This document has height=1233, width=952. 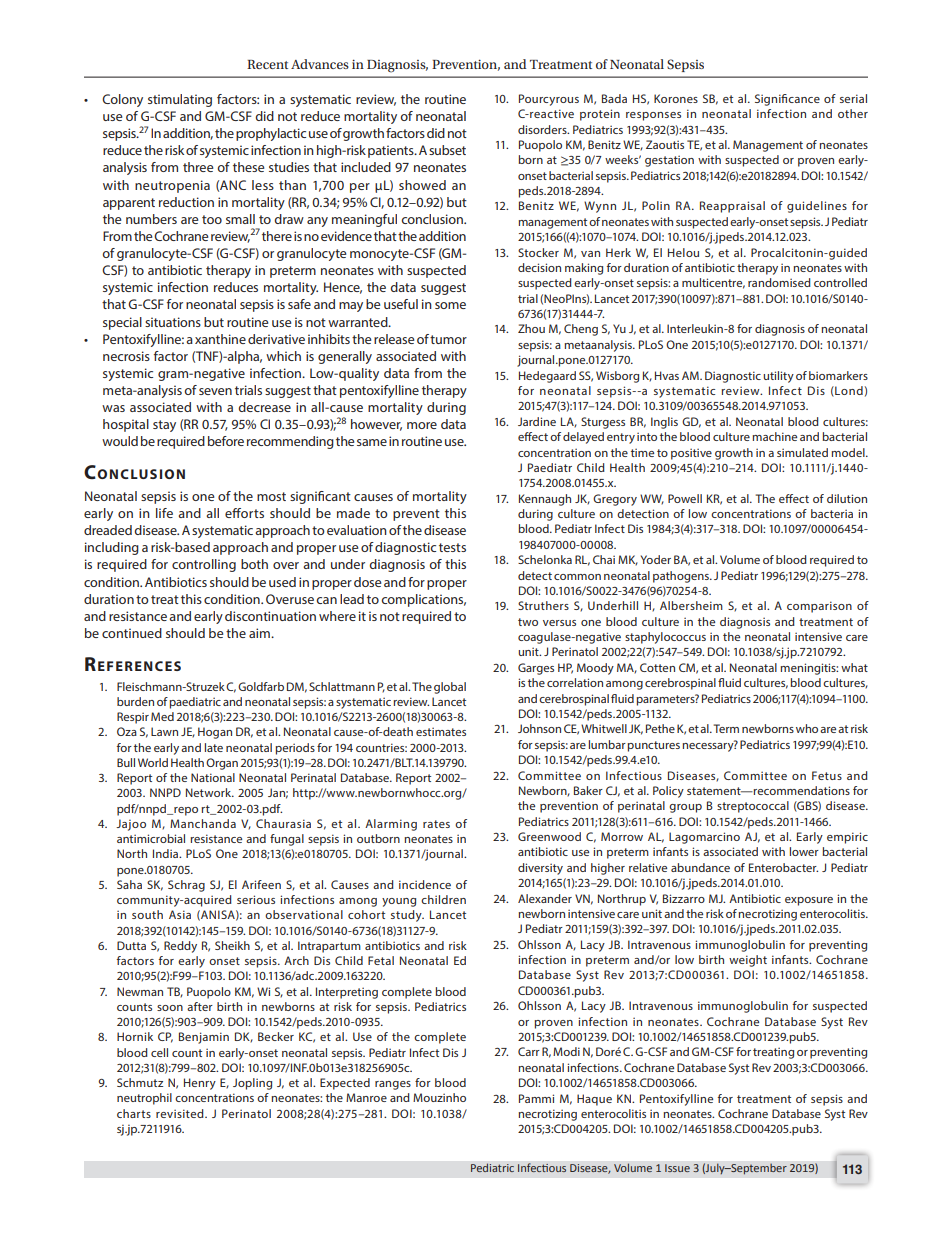 I want to click on versus, so click(x=559, y=623).
